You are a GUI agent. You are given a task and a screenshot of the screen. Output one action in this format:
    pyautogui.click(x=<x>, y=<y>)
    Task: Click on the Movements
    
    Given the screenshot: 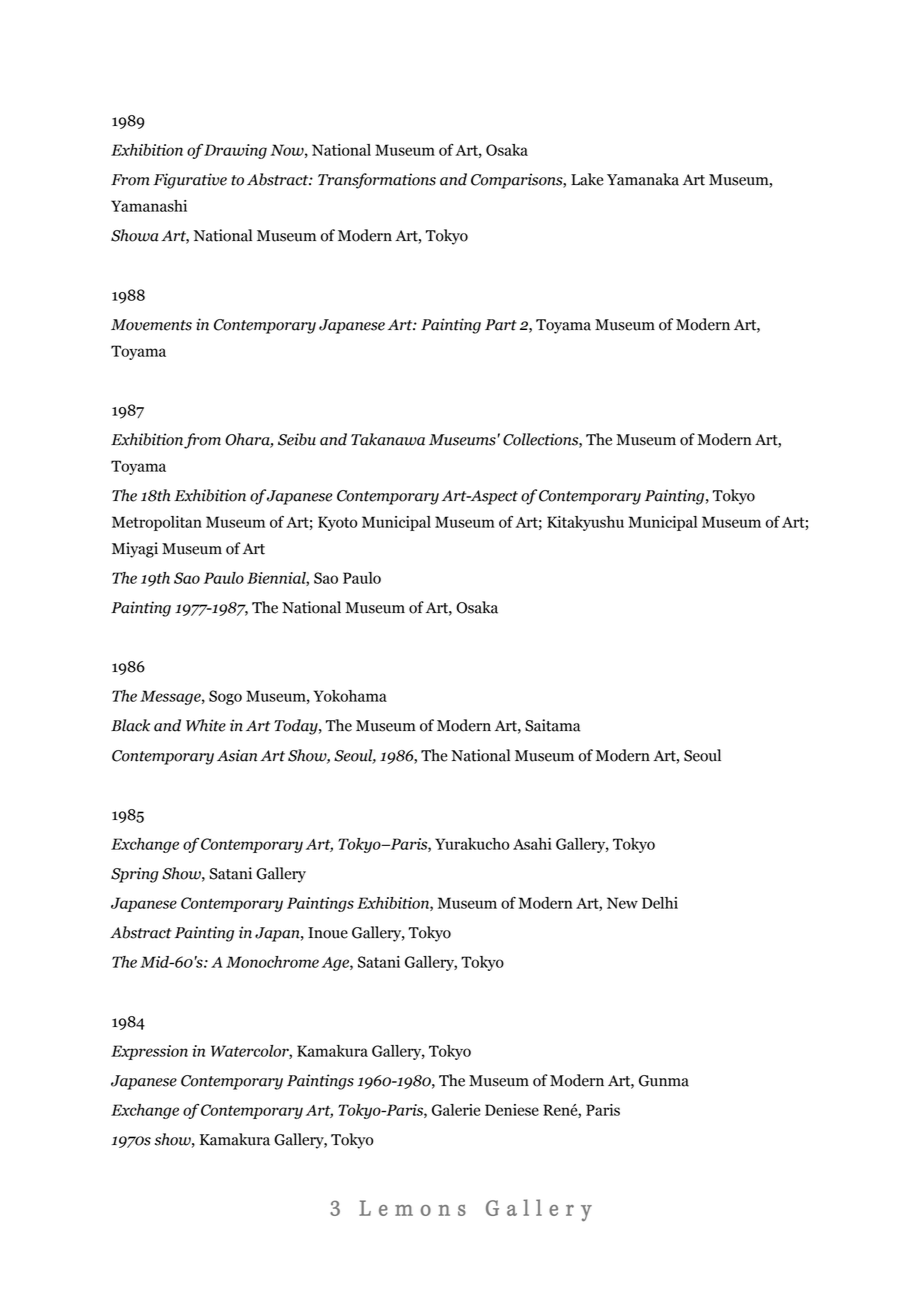 What is the action you would take?
    pyautogui.click(x=151, y=325)
